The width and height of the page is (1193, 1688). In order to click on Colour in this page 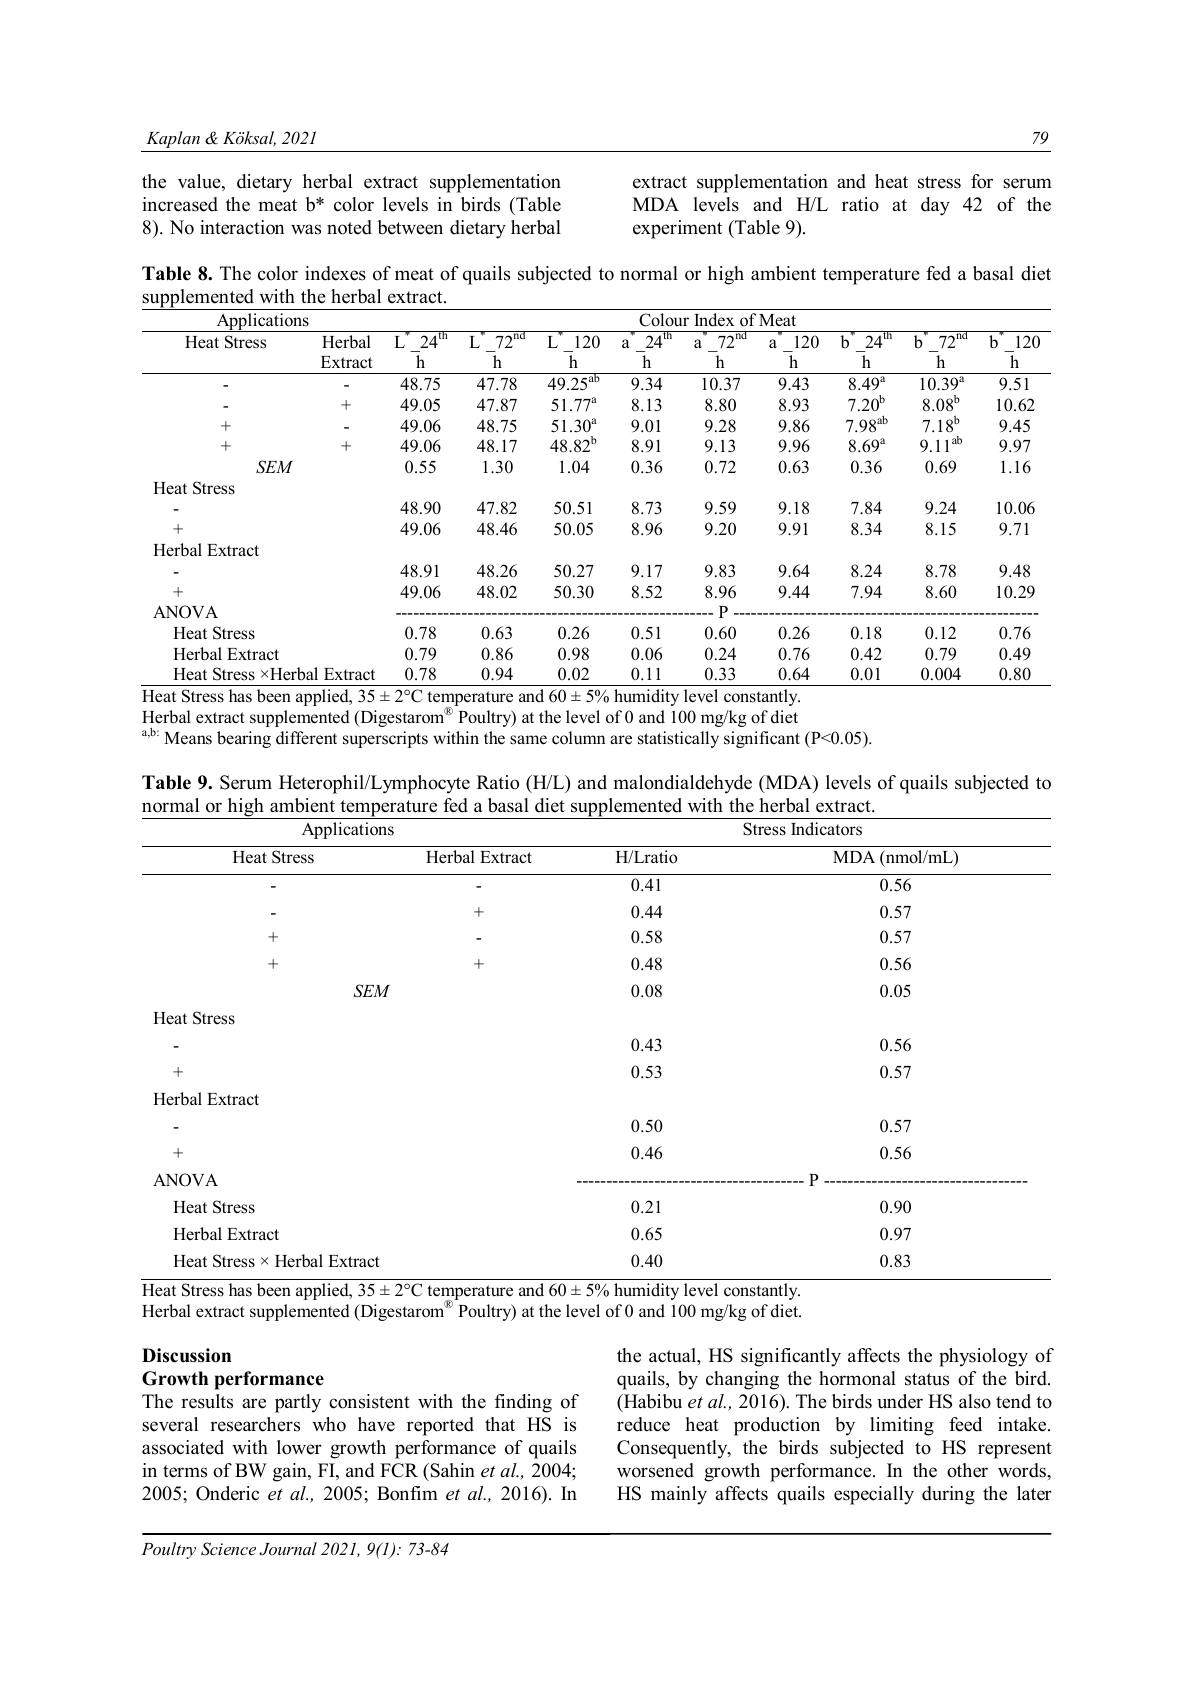, I will do `click(664, 320)`.
